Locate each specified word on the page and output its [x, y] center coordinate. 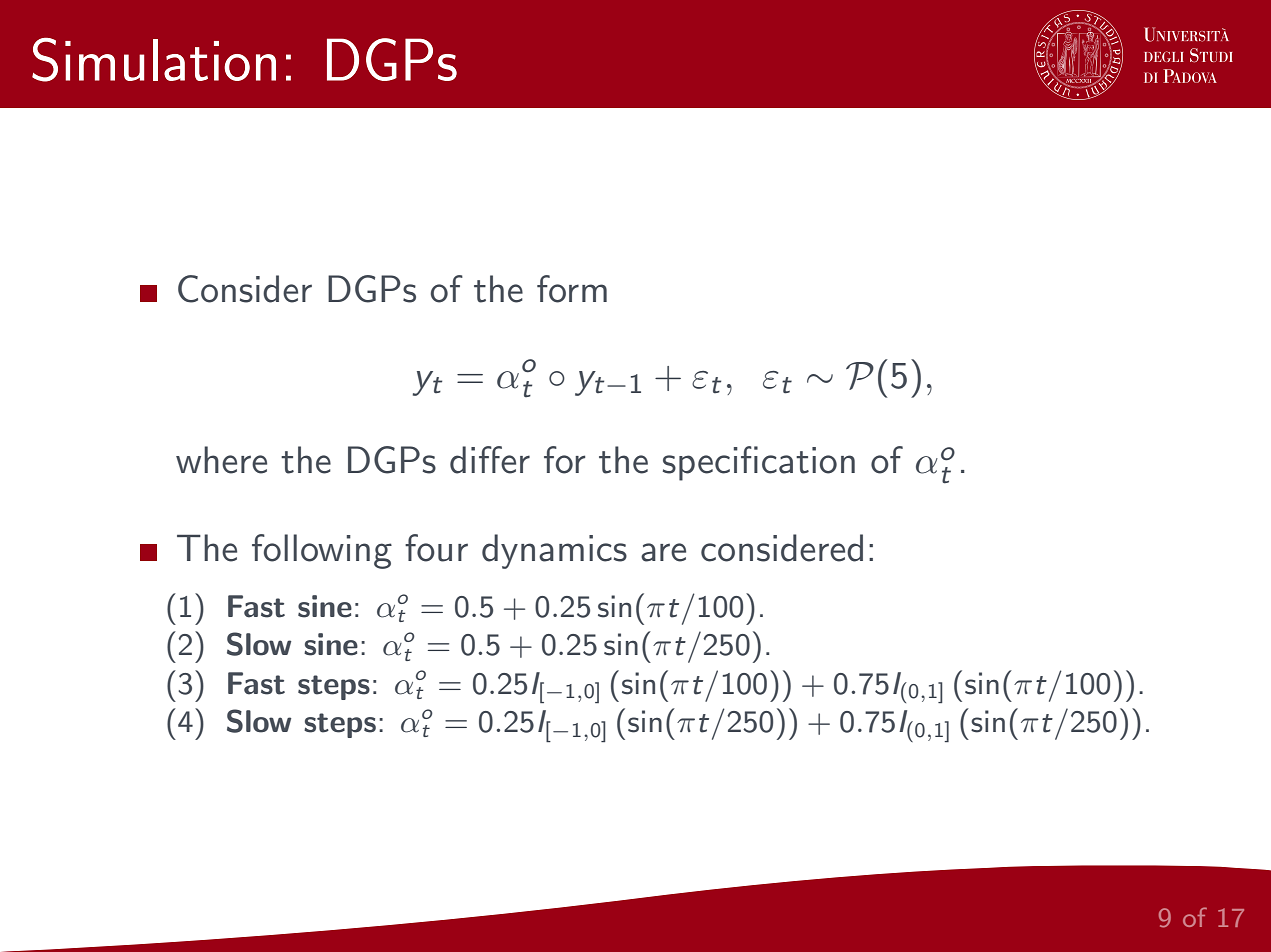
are [663, 552]
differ [490, 460]
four [436, 548]
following [322, 551]
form [572, 289]
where [221, 460]
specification [759, 463]
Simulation [154, 59]
